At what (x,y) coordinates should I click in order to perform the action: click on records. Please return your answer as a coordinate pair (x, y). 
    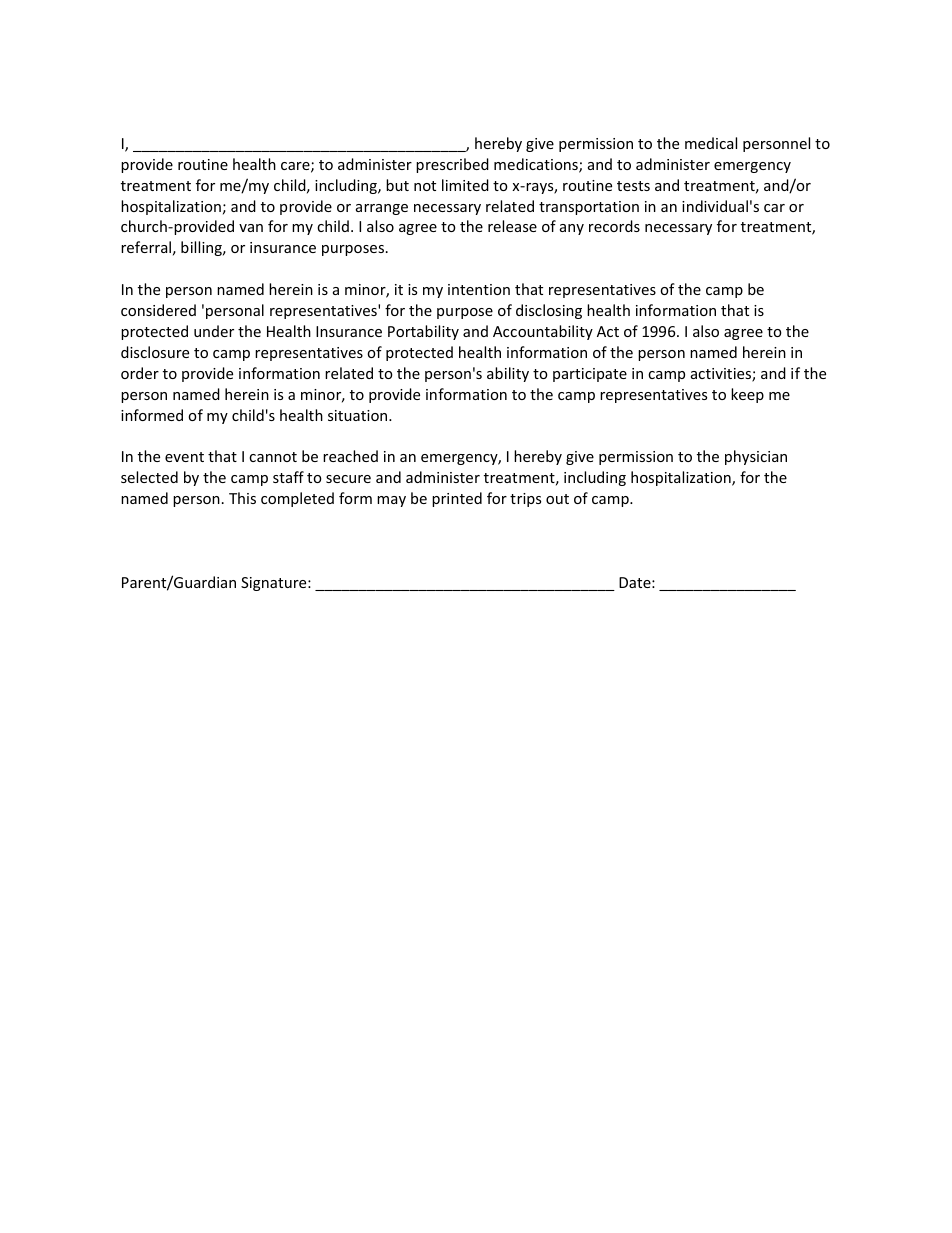
    Looking at the image, I should click on (614, 226).
